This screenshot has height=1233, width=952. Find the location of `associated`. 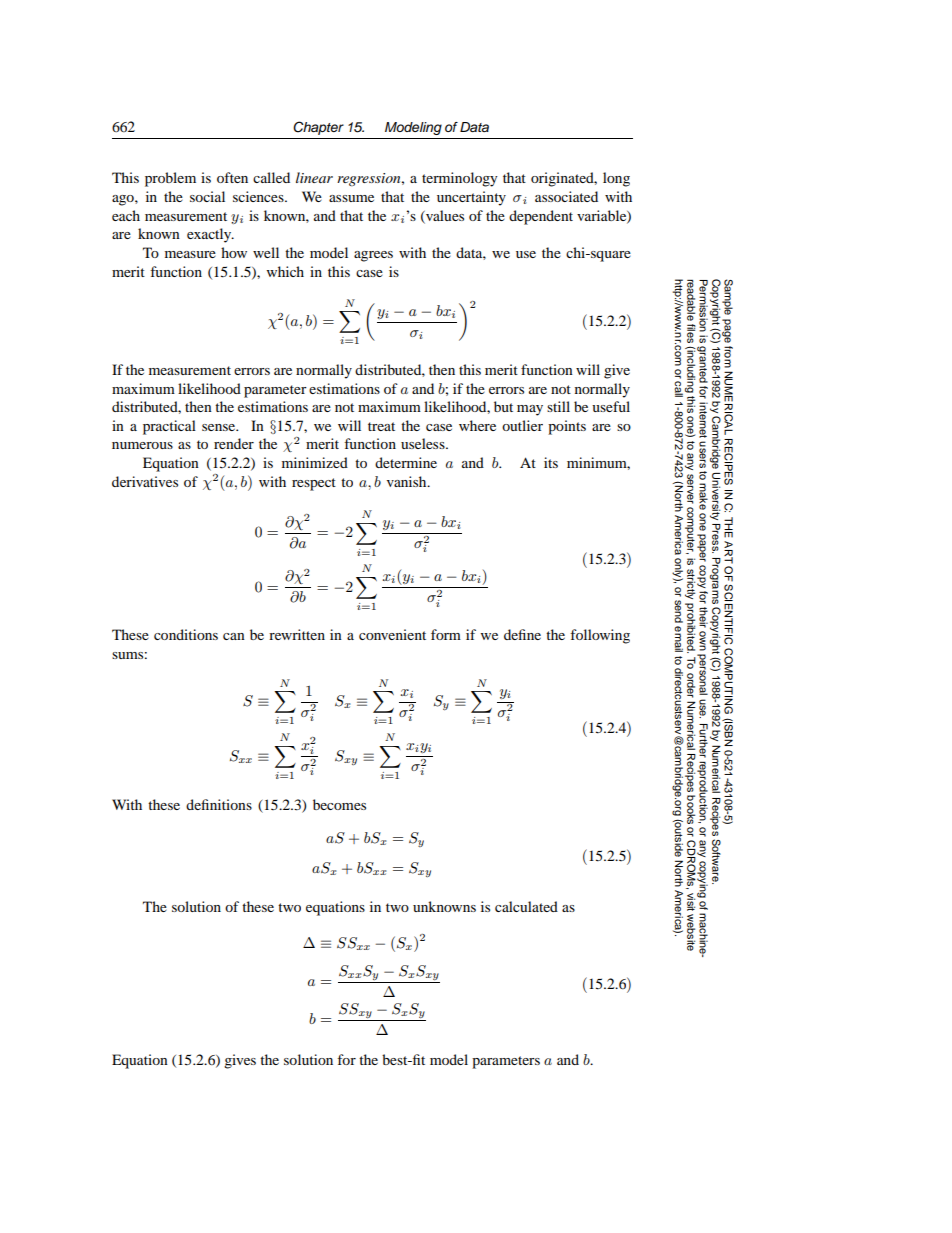

associated is located at coordinates (566, 196).
